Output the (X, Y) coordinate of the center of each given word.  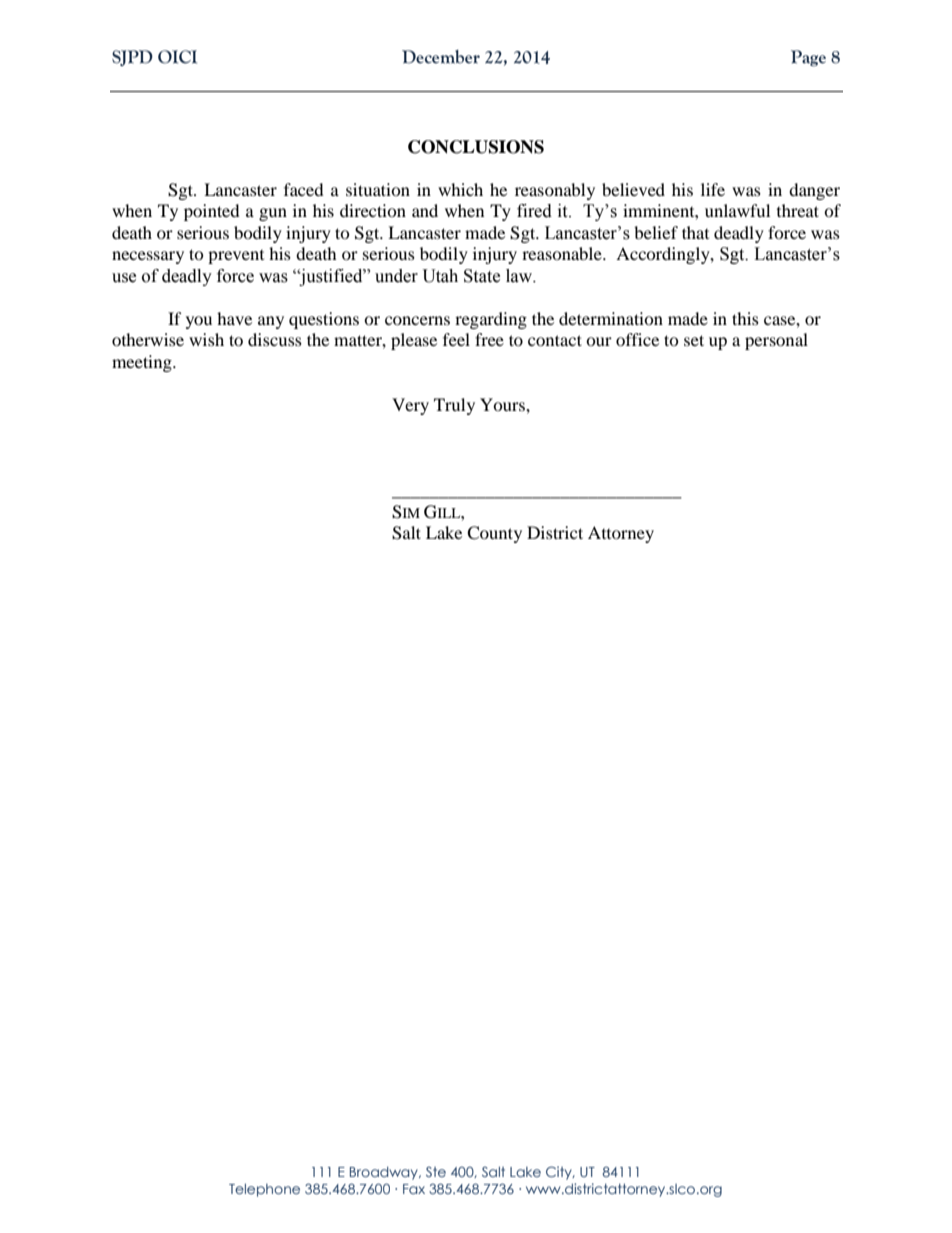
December (441, 57)
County (494, 534)
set (694, 340)
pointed (212, 212)
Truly (454, 406)
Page (808, 58)
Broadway (385, 1173)
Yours (503, 404)
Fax (414, 1189)
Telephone (264, 1190)
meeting (143, 363)
